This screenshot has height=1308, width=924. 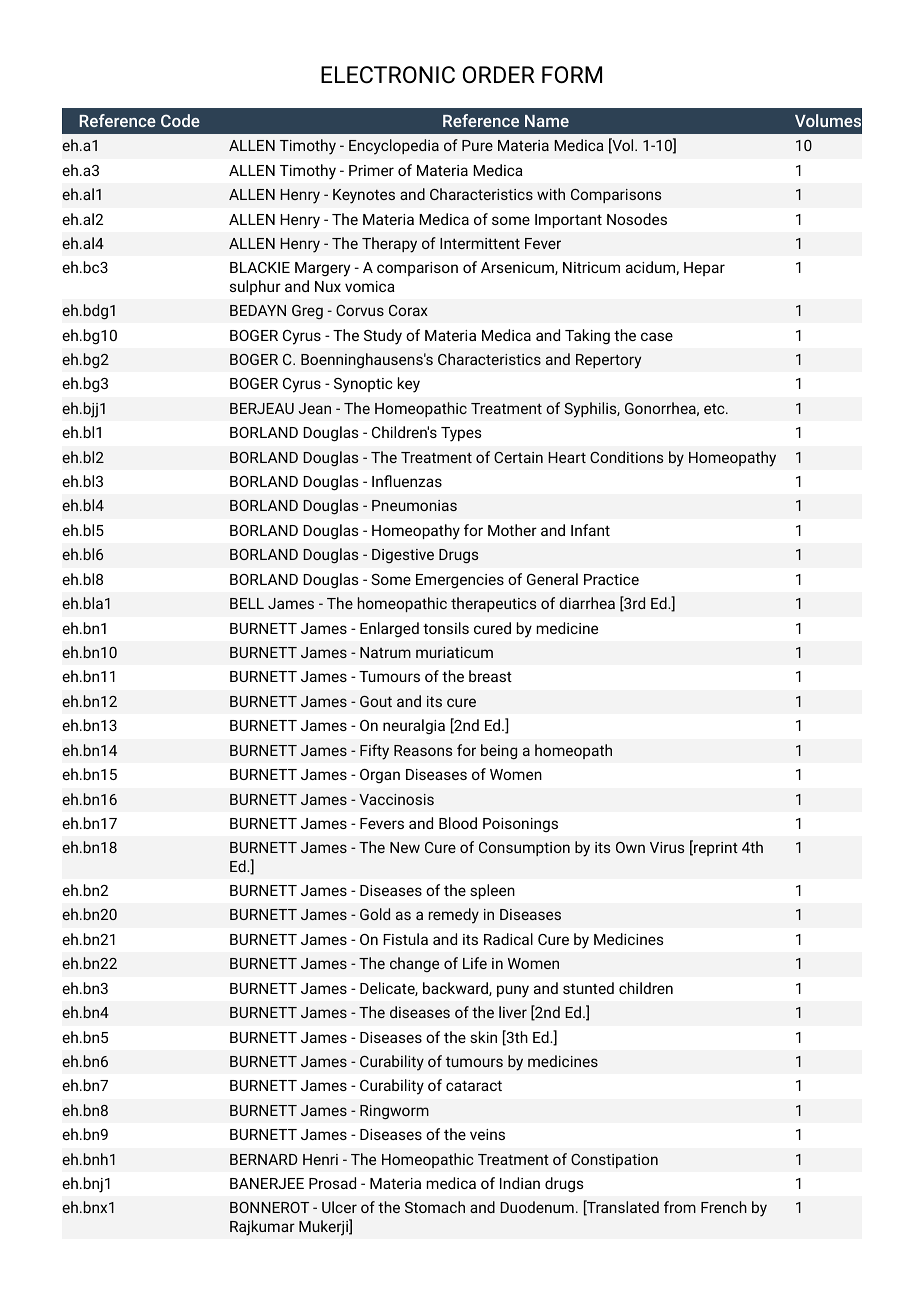 I want to click on Virus, so click(x=667, y=847).
